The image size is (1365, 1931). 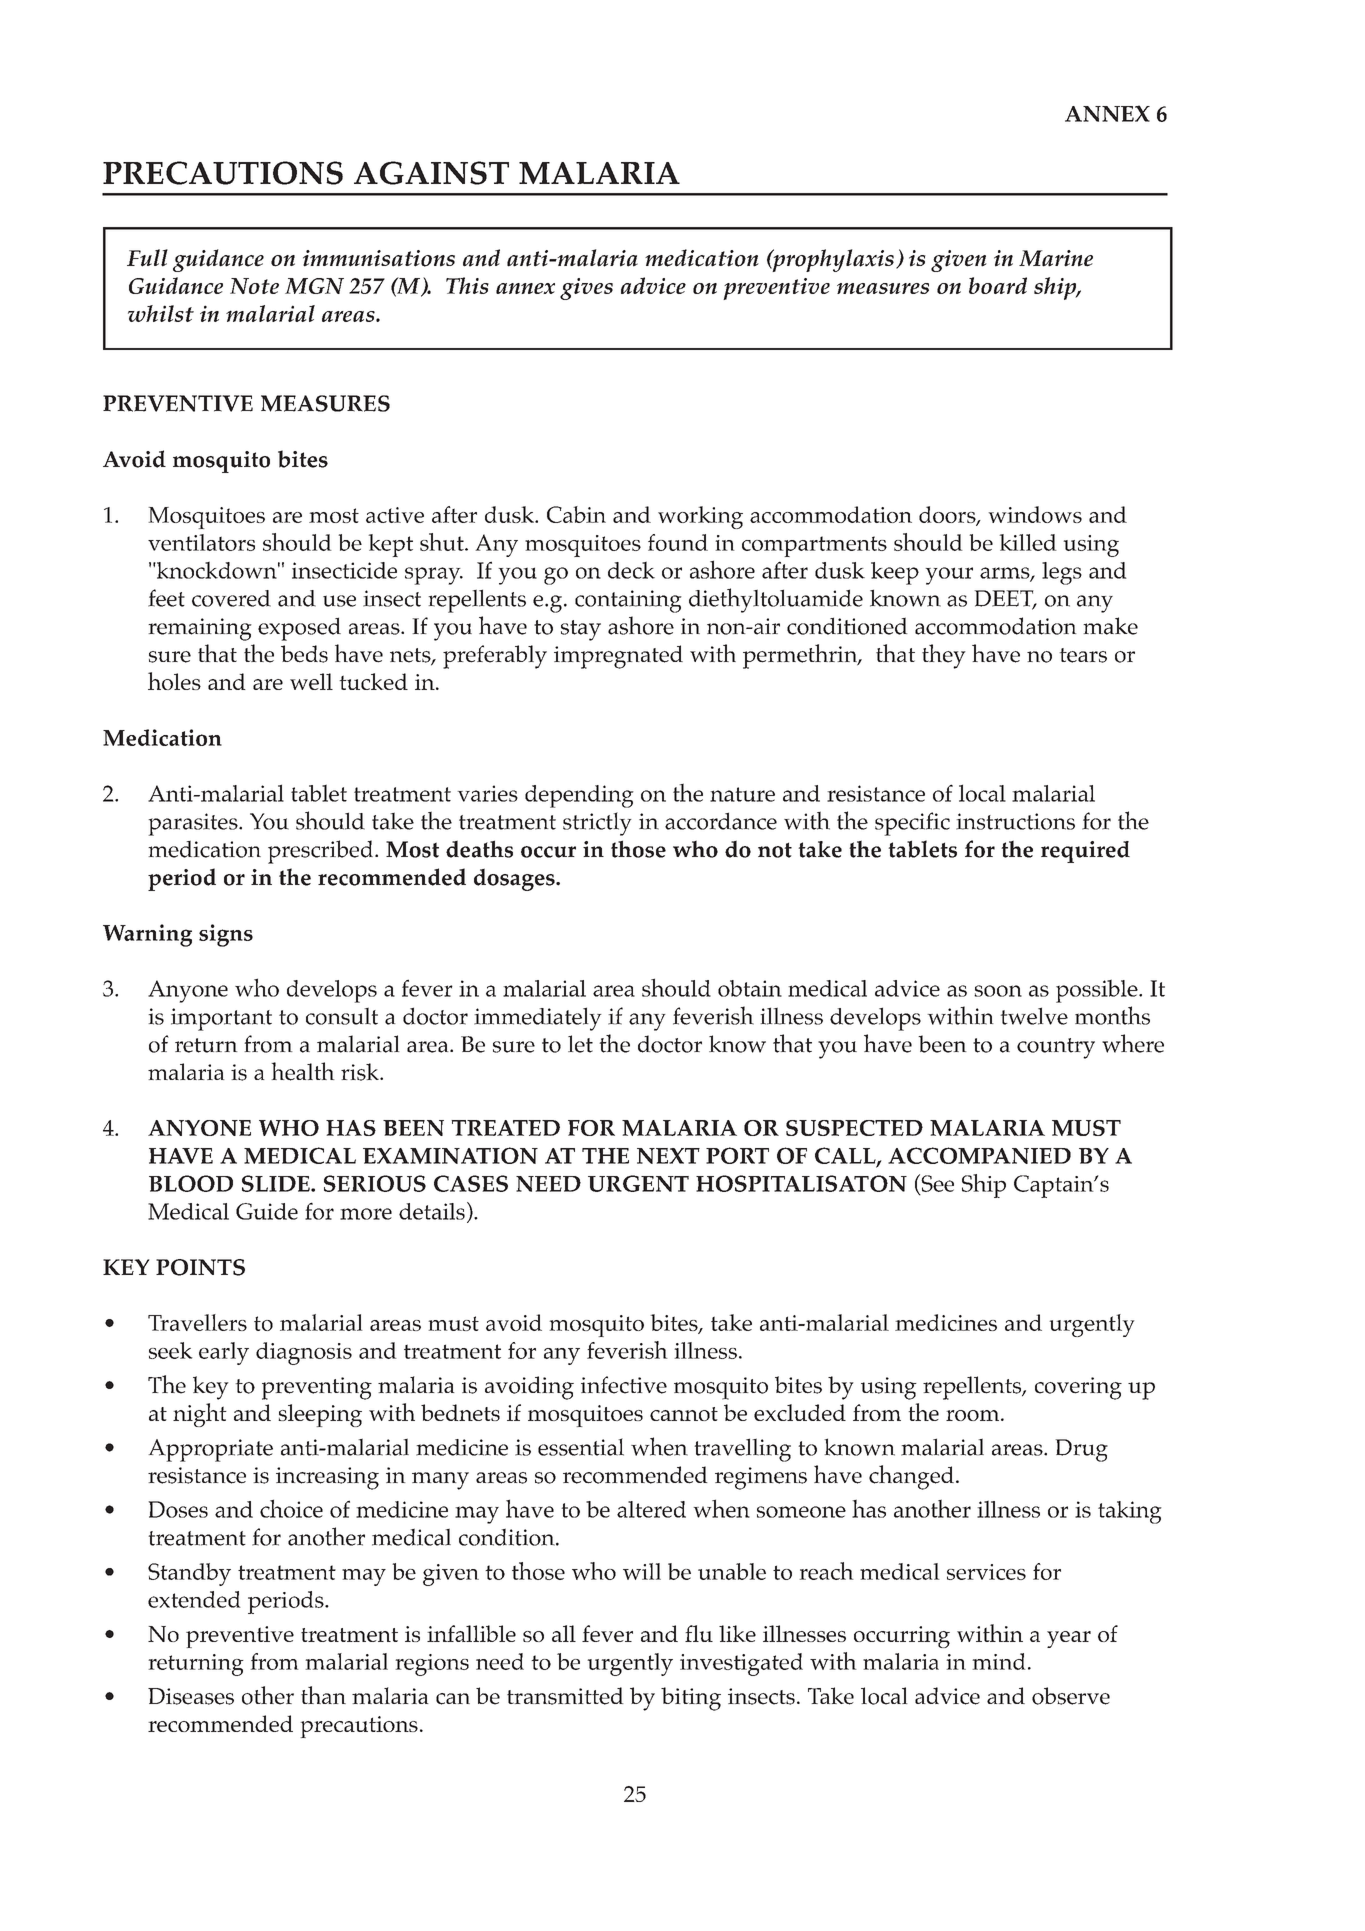 What do you see at coordinates (1056, 258) in the screenshot?
I see `Marine` at bounding box center [1056, 258].
